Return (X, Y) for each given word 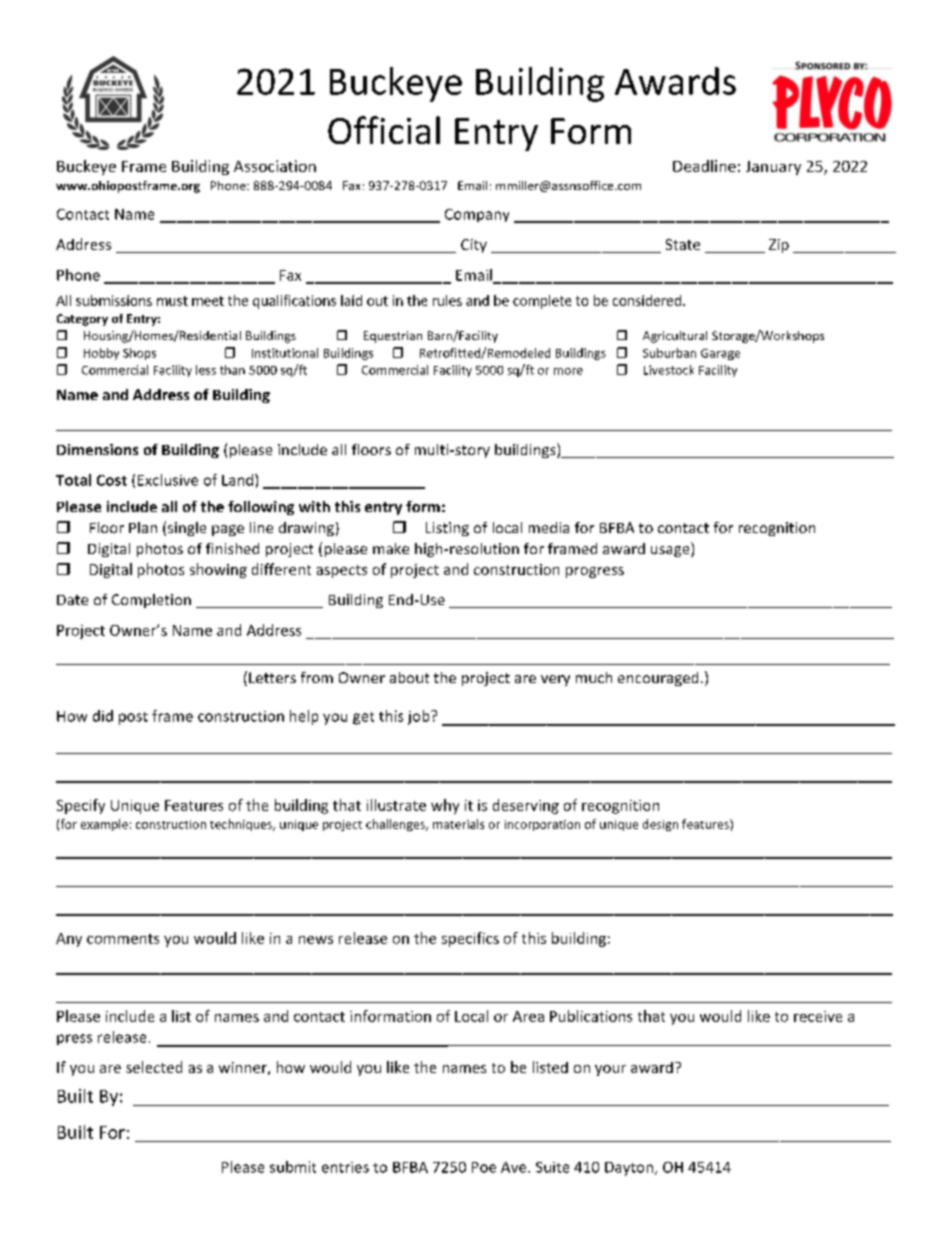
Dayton (629, 1169)
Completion (151, 601)
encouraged (658, 679)
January (773, 168)
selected (154, 1067)
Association (275, 166)
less (206, 370)
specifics (470, 939)
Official (384, 130)
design (660, 825)
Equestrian (393, 337)
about (409, 677)
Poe (484, 1167)
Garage (720, 354)
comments (123, 939)
